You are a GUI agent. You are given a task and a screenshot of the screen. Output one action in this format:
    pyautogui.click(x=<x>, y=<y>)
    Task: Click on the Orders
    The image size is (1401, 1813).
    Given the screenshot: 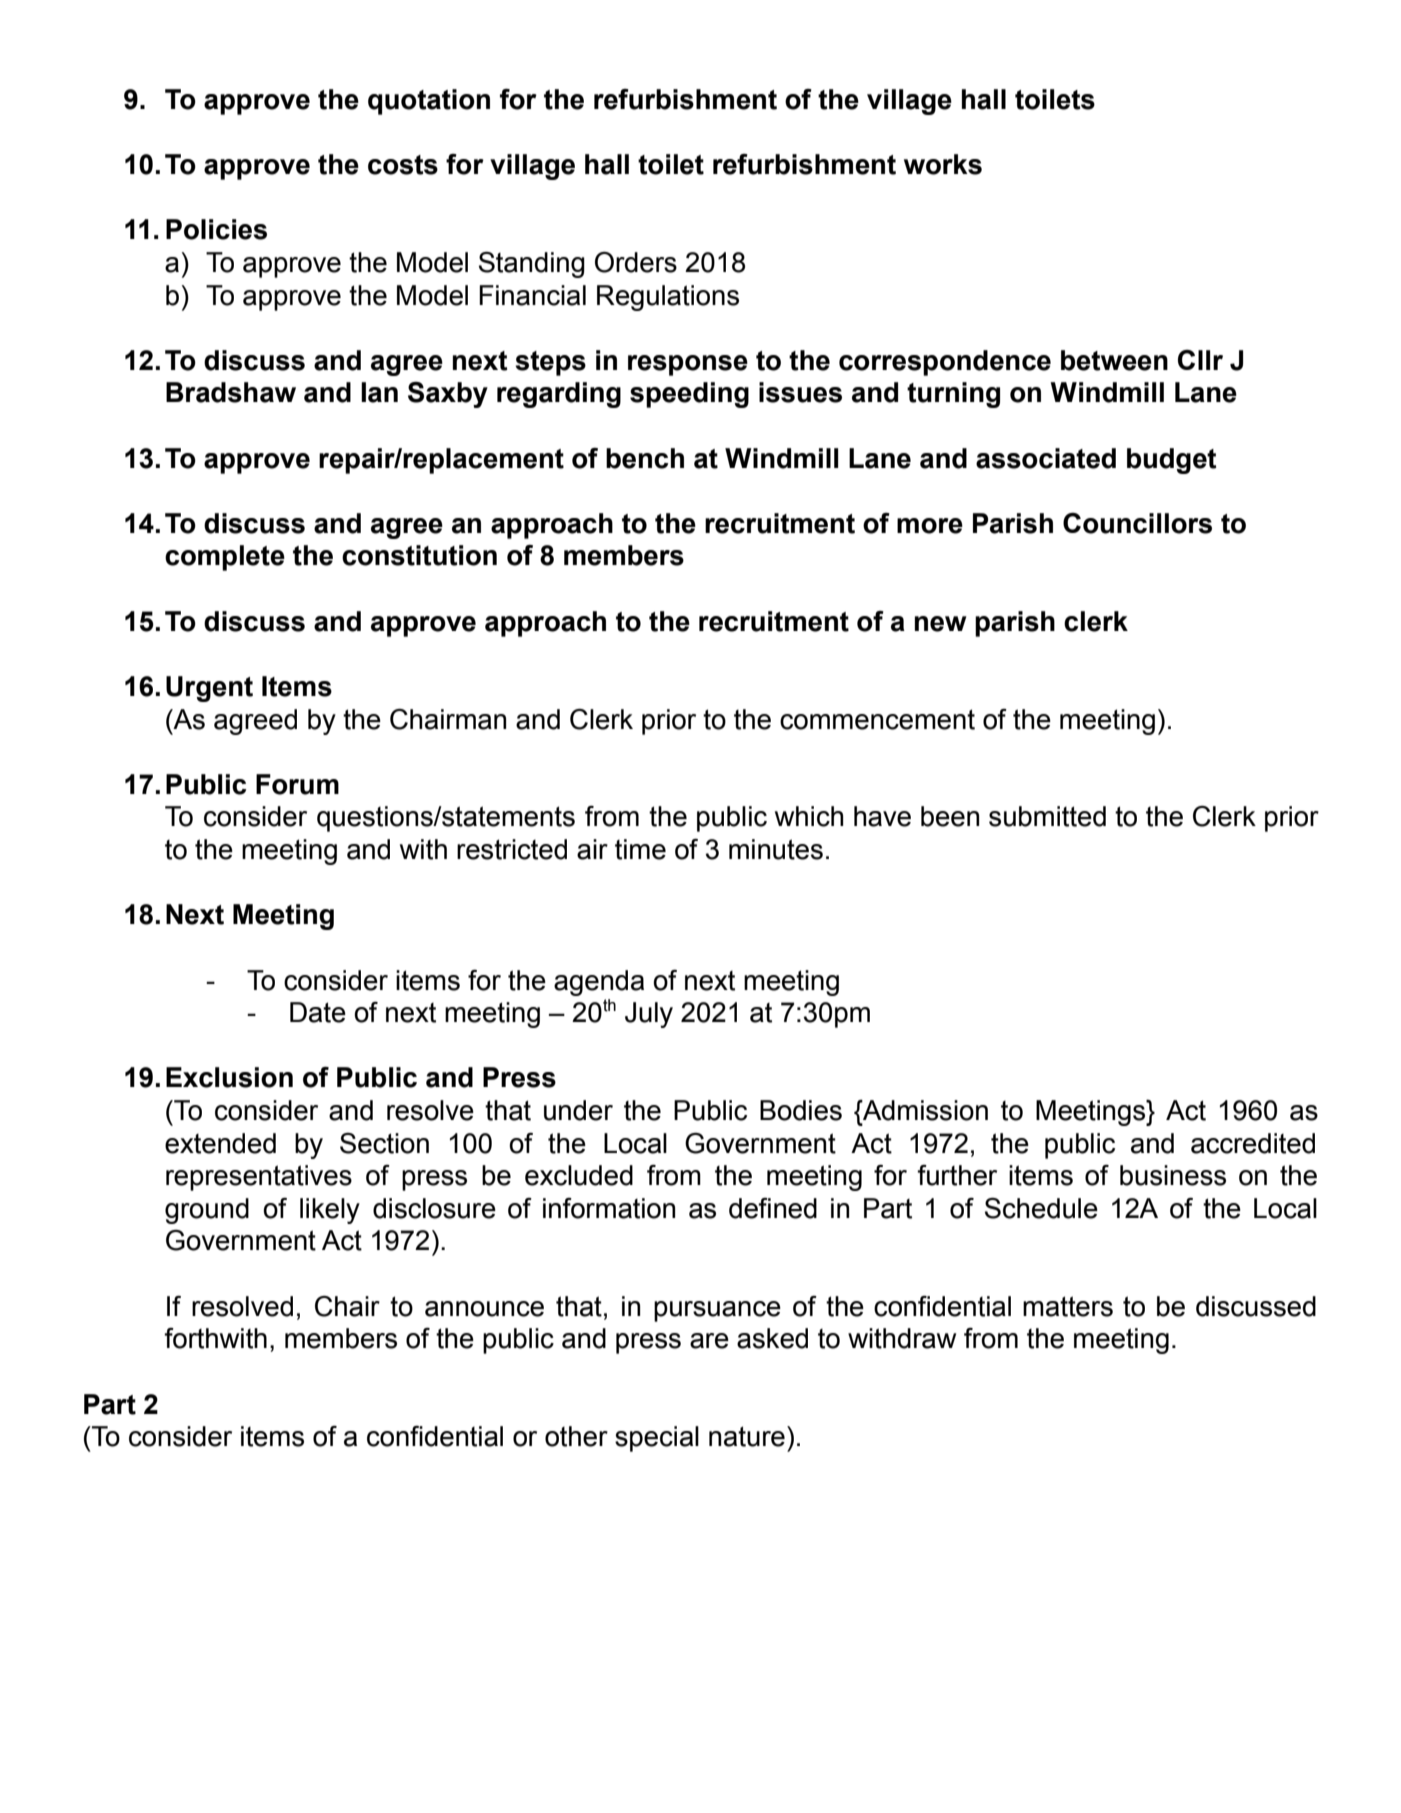 What is the action you would take?
    pyautogui.click(x=636, y=262)
